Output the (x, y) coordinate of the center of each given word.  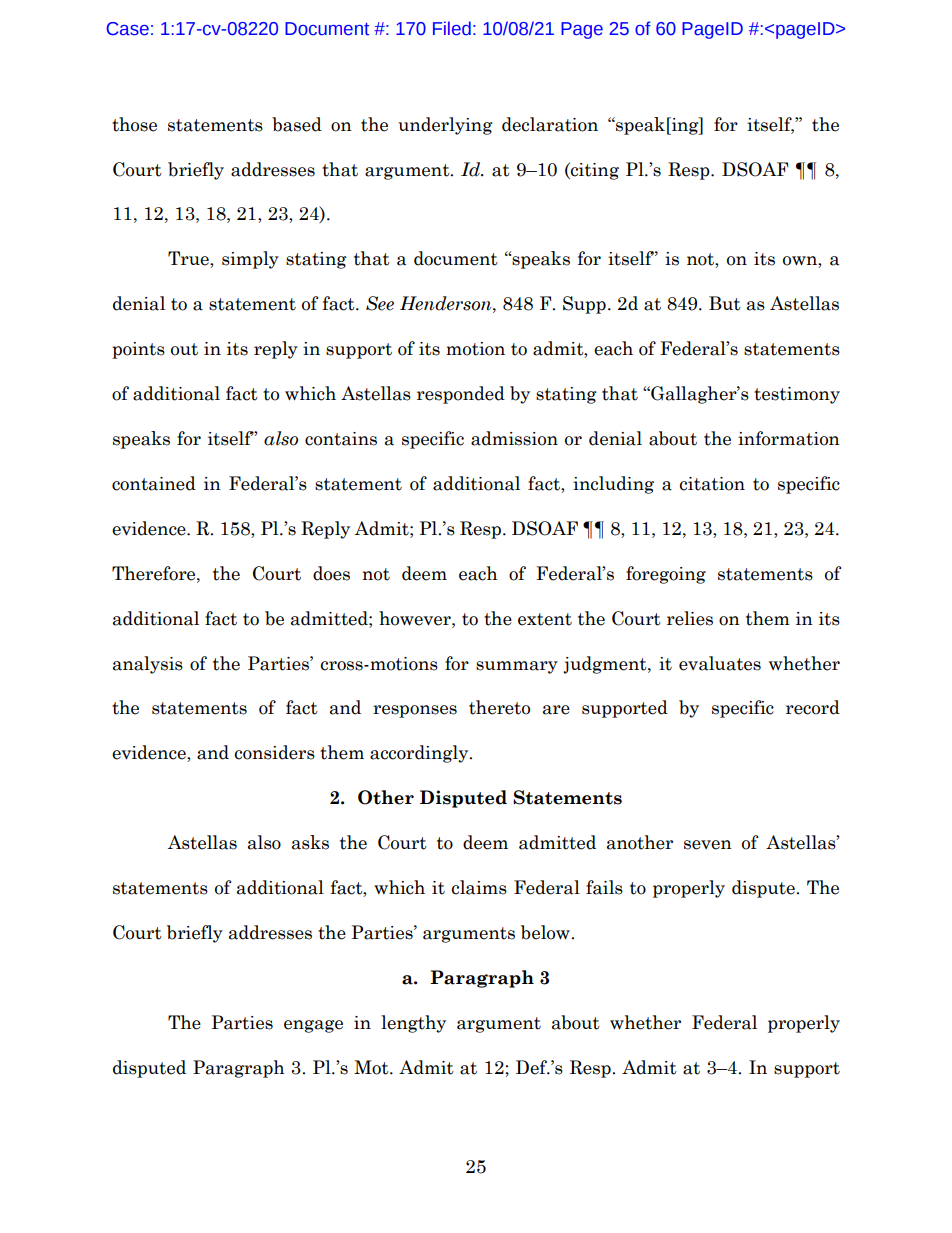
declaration (550, 124)
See (380, 303)
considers (275, 752)
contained (154, 483)
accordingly (420, 754)
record (813, 707)
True (189, 259)
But (725, 303)
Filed (452, 28)
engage (313, 1026)
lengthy (413, 1024)
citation (712, 484)
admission (514, 438)
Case (128, 29)
